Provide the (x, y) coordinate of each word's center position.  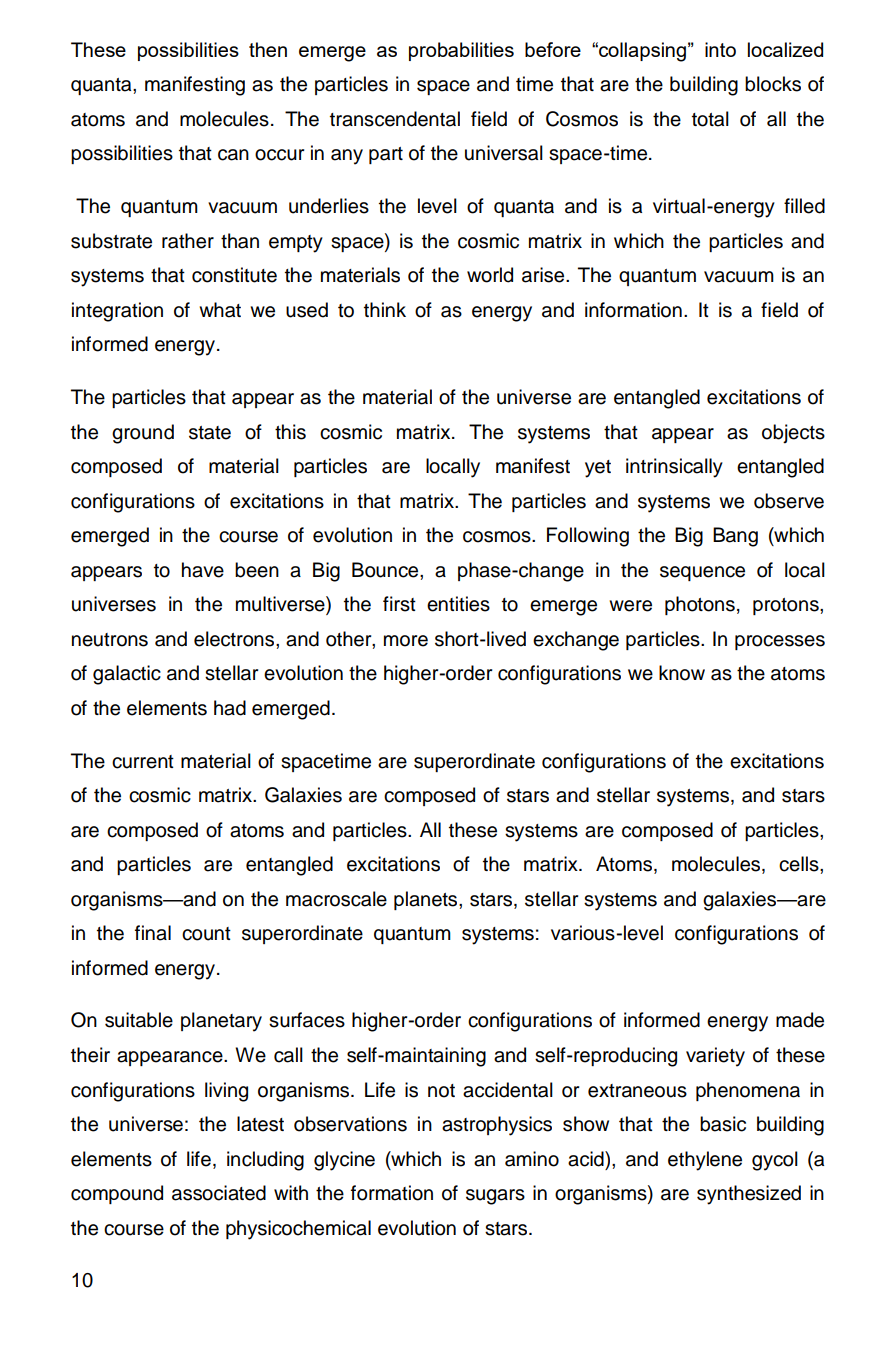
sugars (495, 1197)
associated (219, 1193)
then (268, 49)
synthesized (749, 1195)
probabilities (461, 51)
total (710, 119)
